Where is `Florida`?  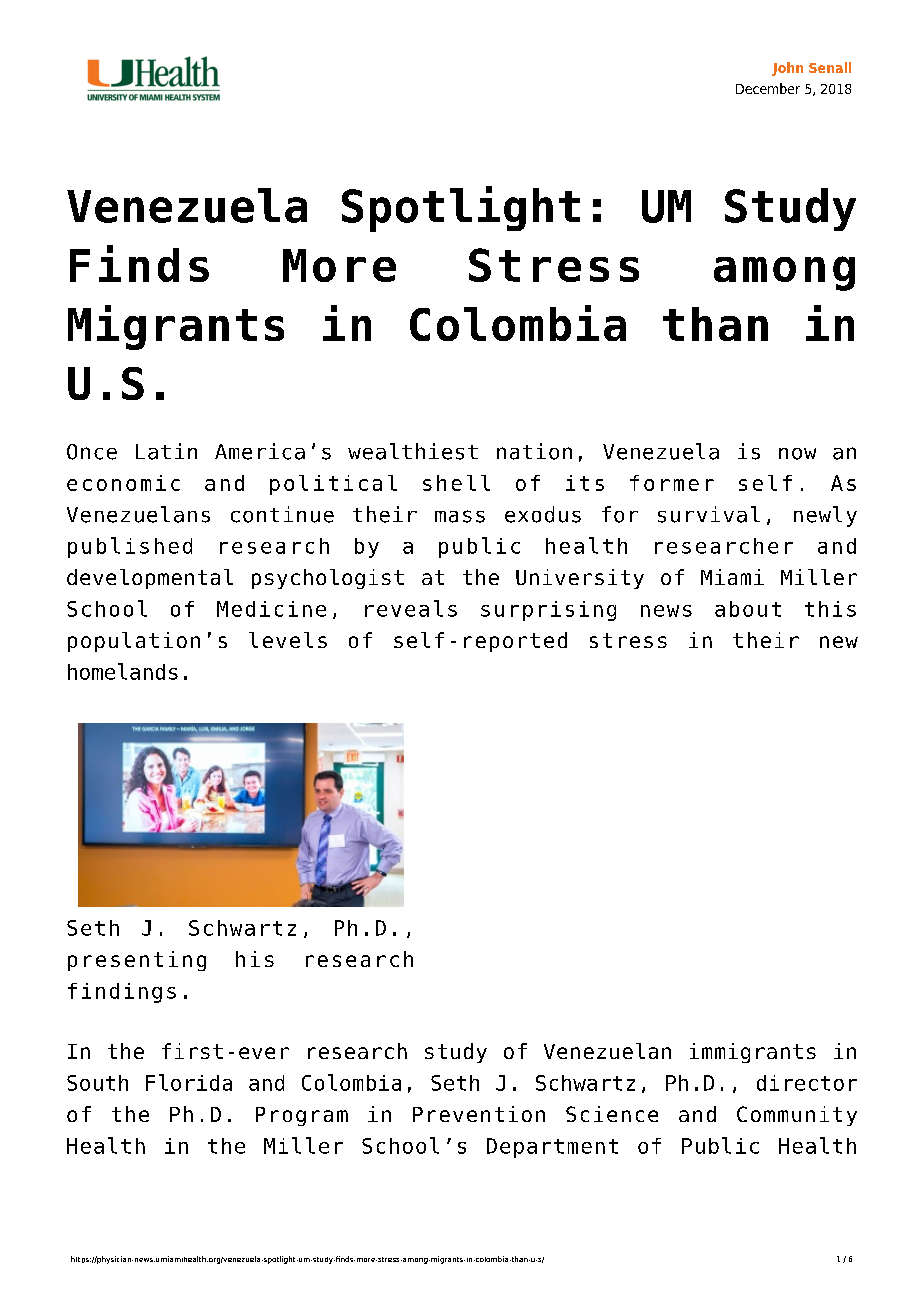 Florida is located at coordinates (189, 1082).
